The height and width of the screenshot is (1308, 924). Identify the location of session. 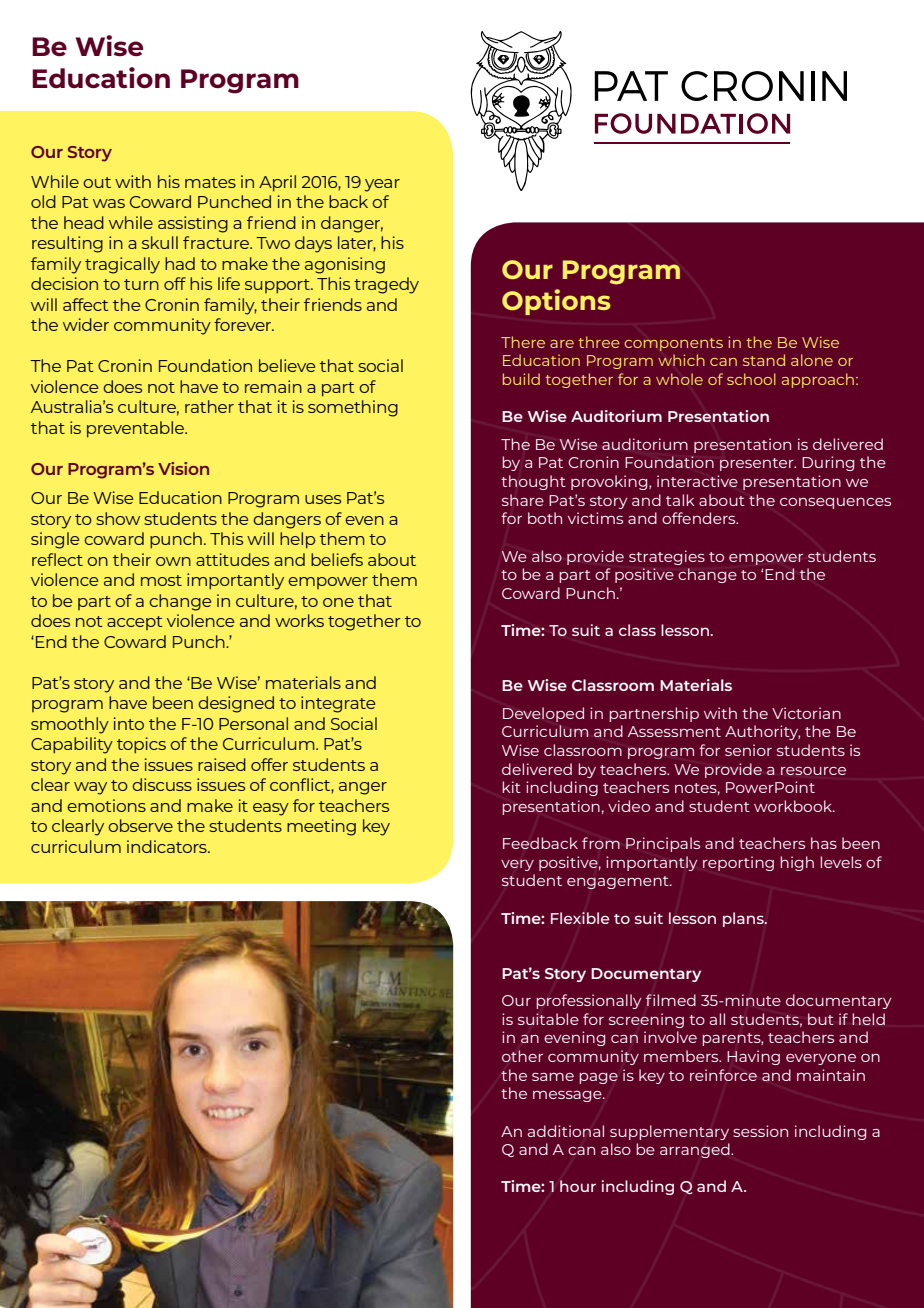
(760, 1131).
